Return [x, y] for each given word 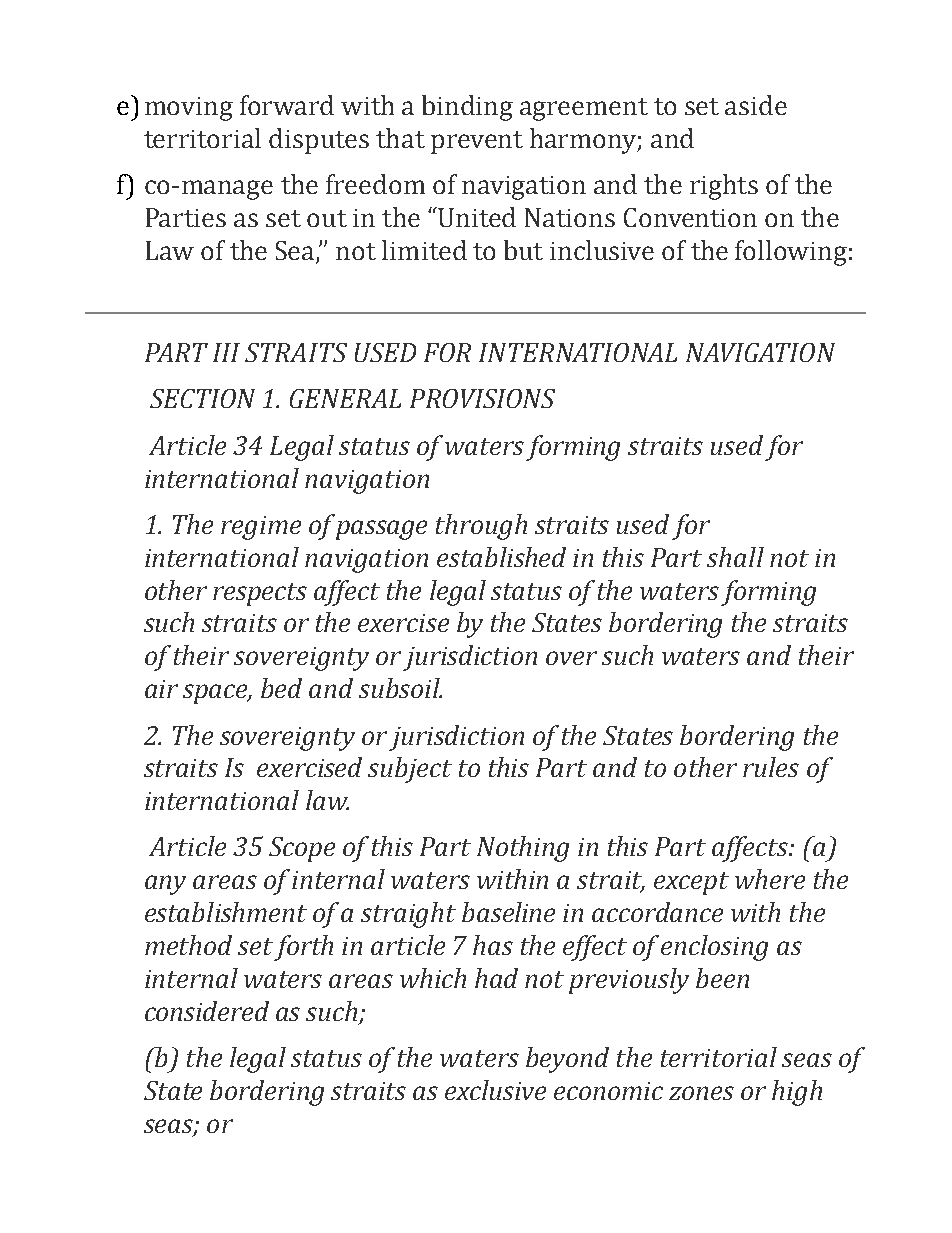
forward [287, 105]
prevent [477, 142]
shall [735, 557]
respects [260, 594]
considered [207, 1011]
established [501, 557]
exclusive [495, 1090]
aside [756, 105]
